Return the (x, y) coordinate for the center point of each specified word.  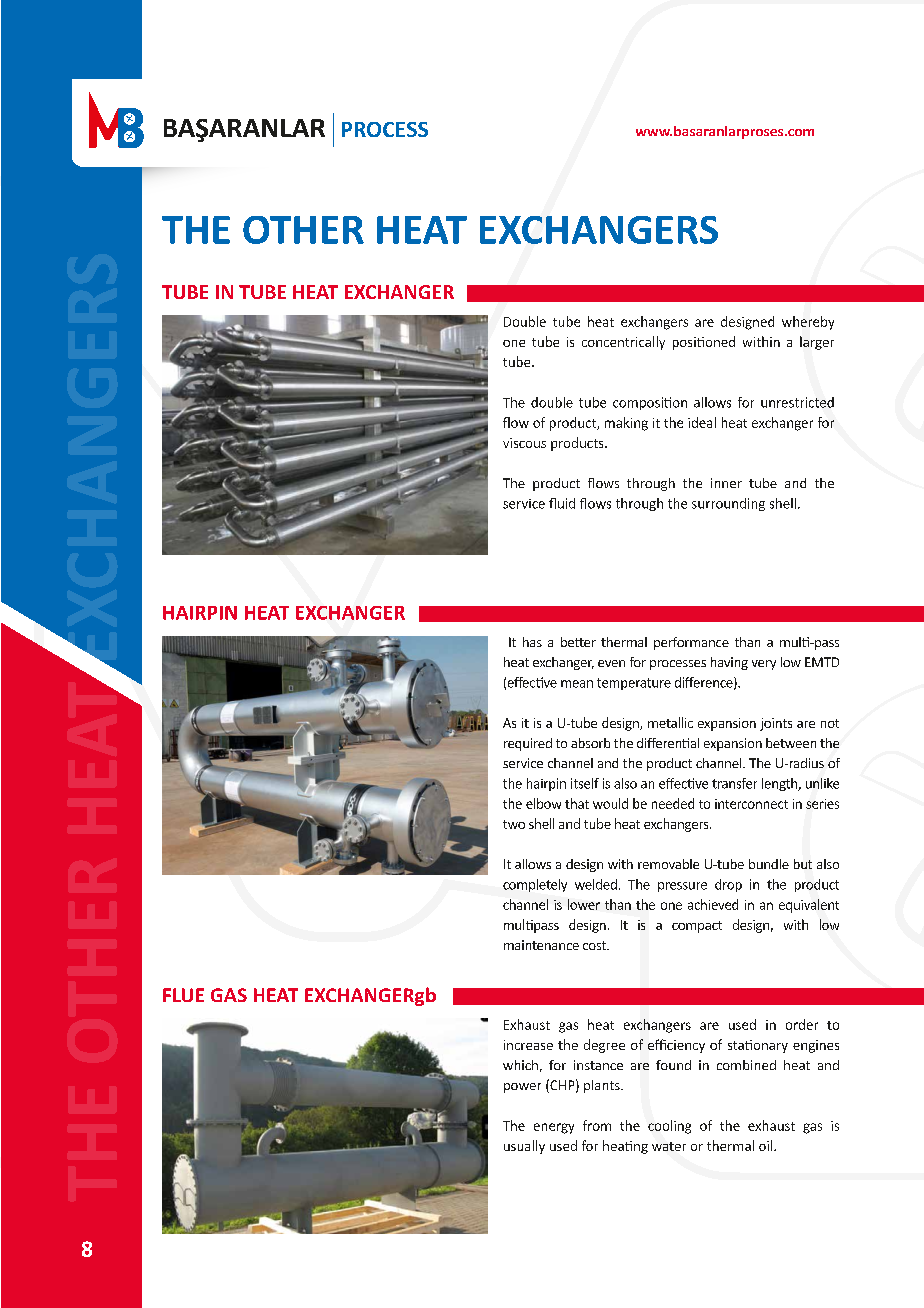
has (532, 642)
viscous (524, 443)
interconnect (751, 804)
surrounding (728, 504)
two (514, 824)
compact (697, 927)
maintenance (541, 945)
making (626, 424)
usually (524, 1147)
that (577, 803)
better (578, 642)
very (764, 665)
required (528, 744)
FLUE (183, 995)
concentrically (623, 343)
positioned (704, 343)
